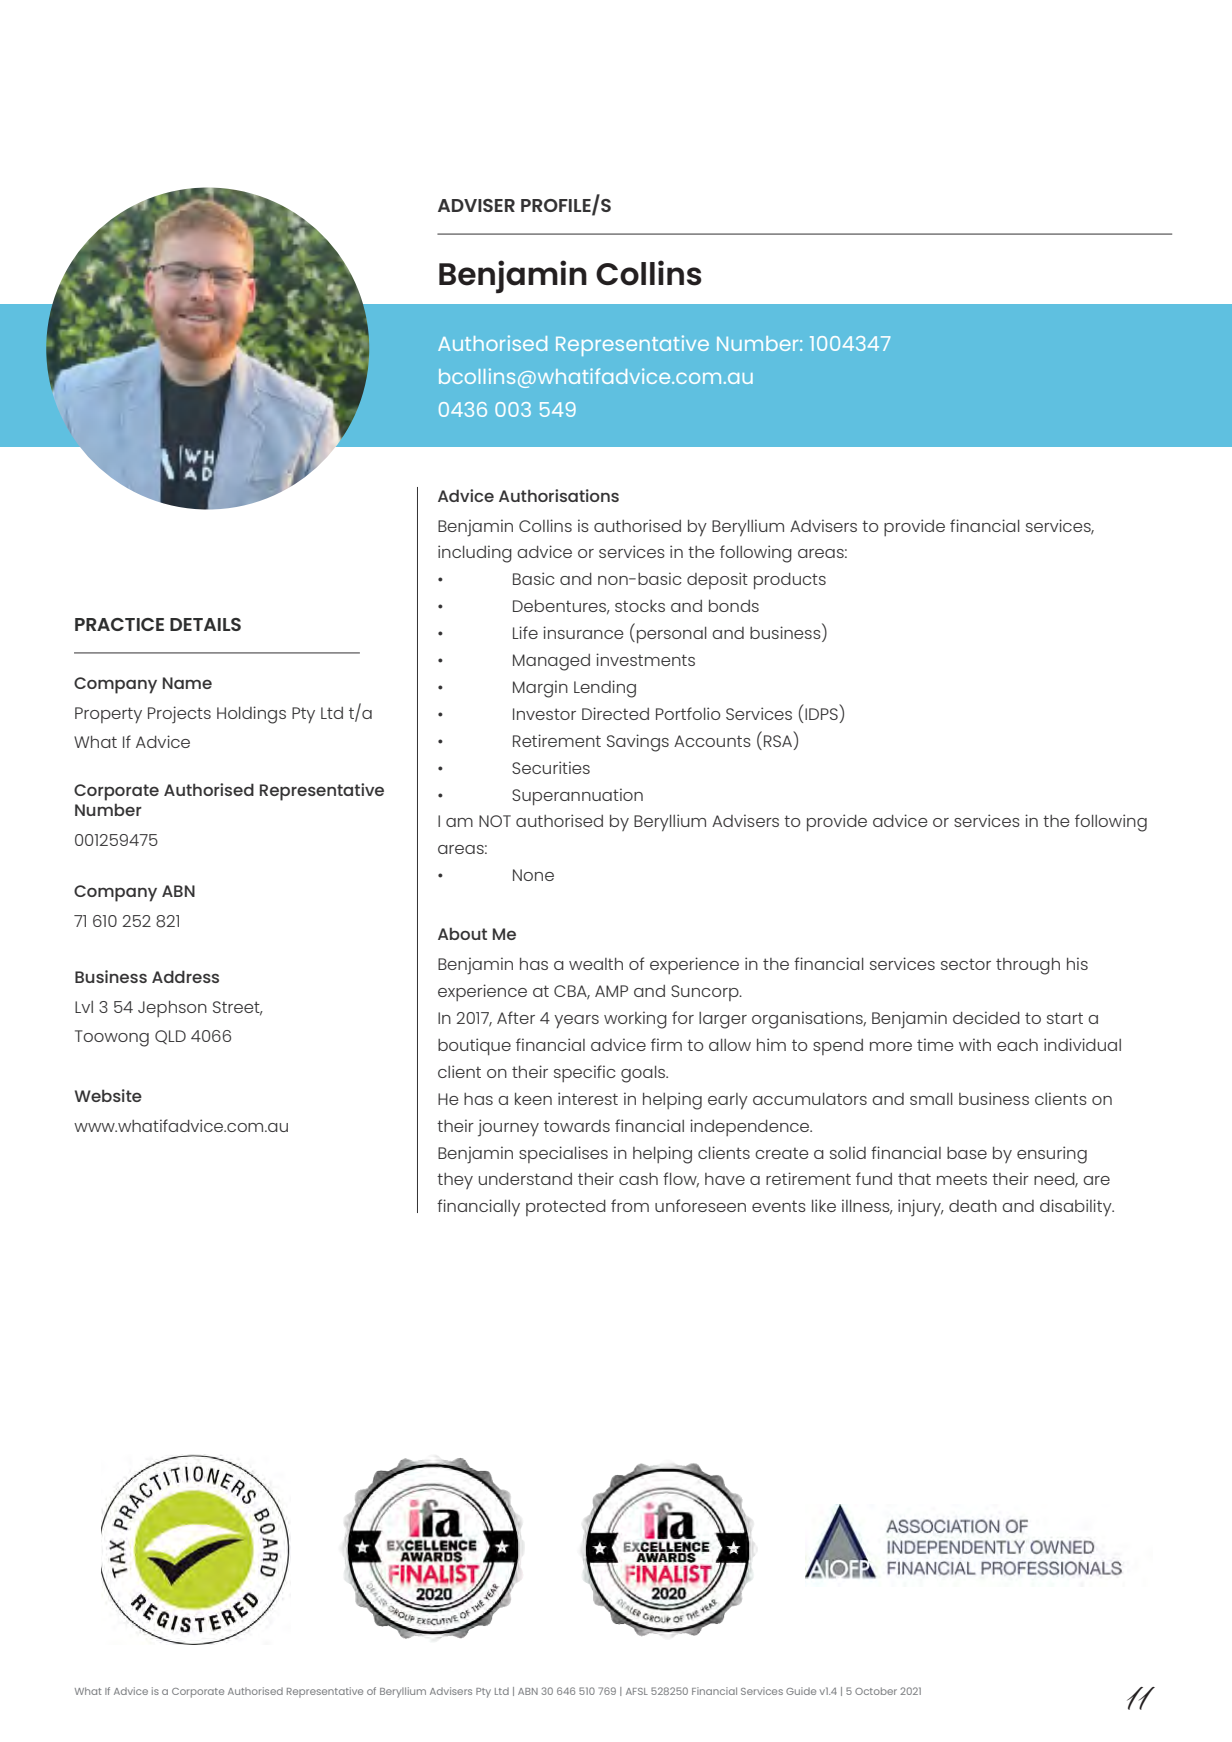  Describe the element at coordinates (966, 964) in the image. I see `sector` at that location.
